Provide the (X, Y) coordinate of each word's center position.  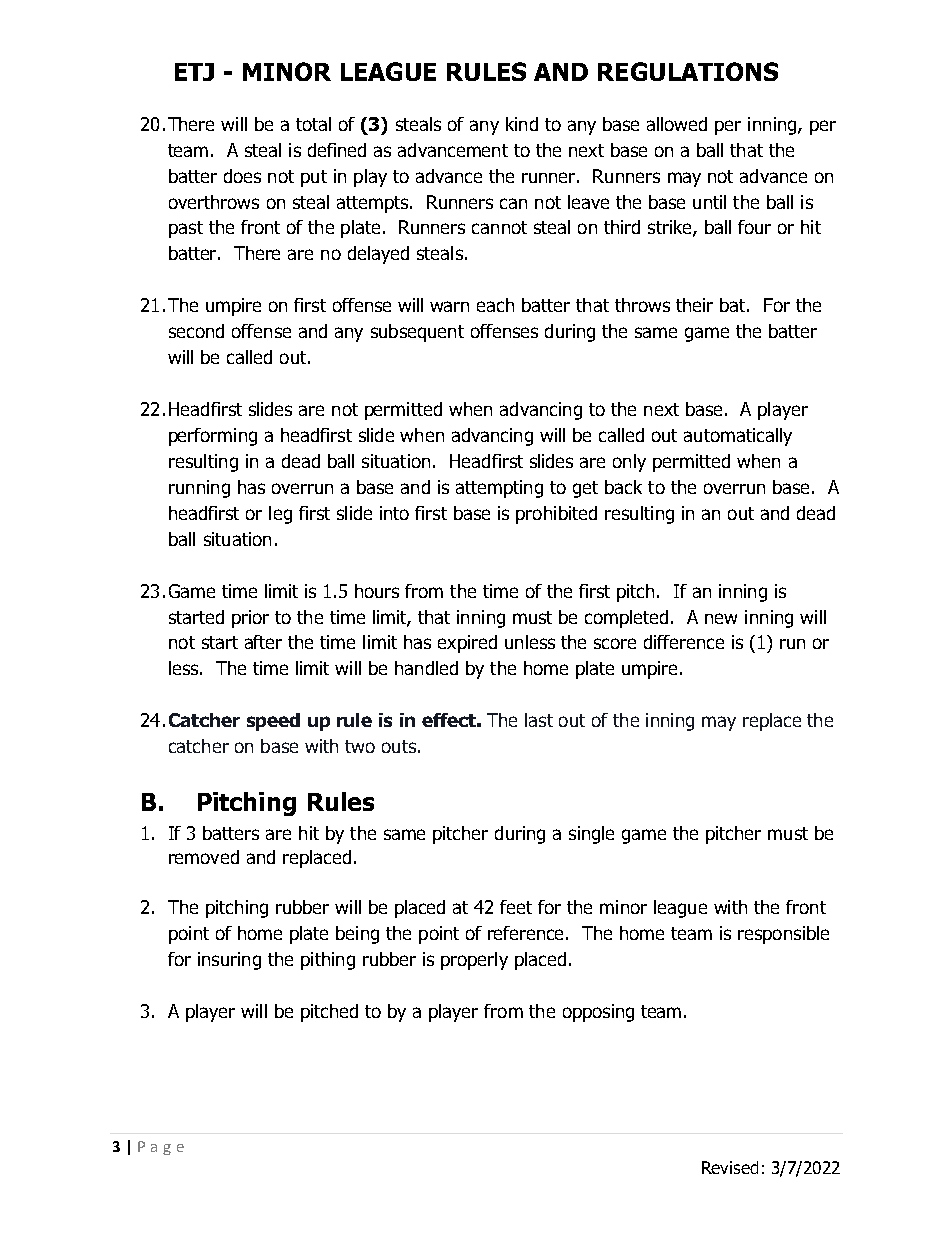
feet (516, 907)
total (313, 124)
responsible (783, 935)
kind (522, 124)
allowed (677, 124)
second (196, 331)
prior (250, 619)
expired (467, 644)
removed (204, 857)
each (495, 305)
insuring (229, 961)
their (694, 305)
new (721, 618)
